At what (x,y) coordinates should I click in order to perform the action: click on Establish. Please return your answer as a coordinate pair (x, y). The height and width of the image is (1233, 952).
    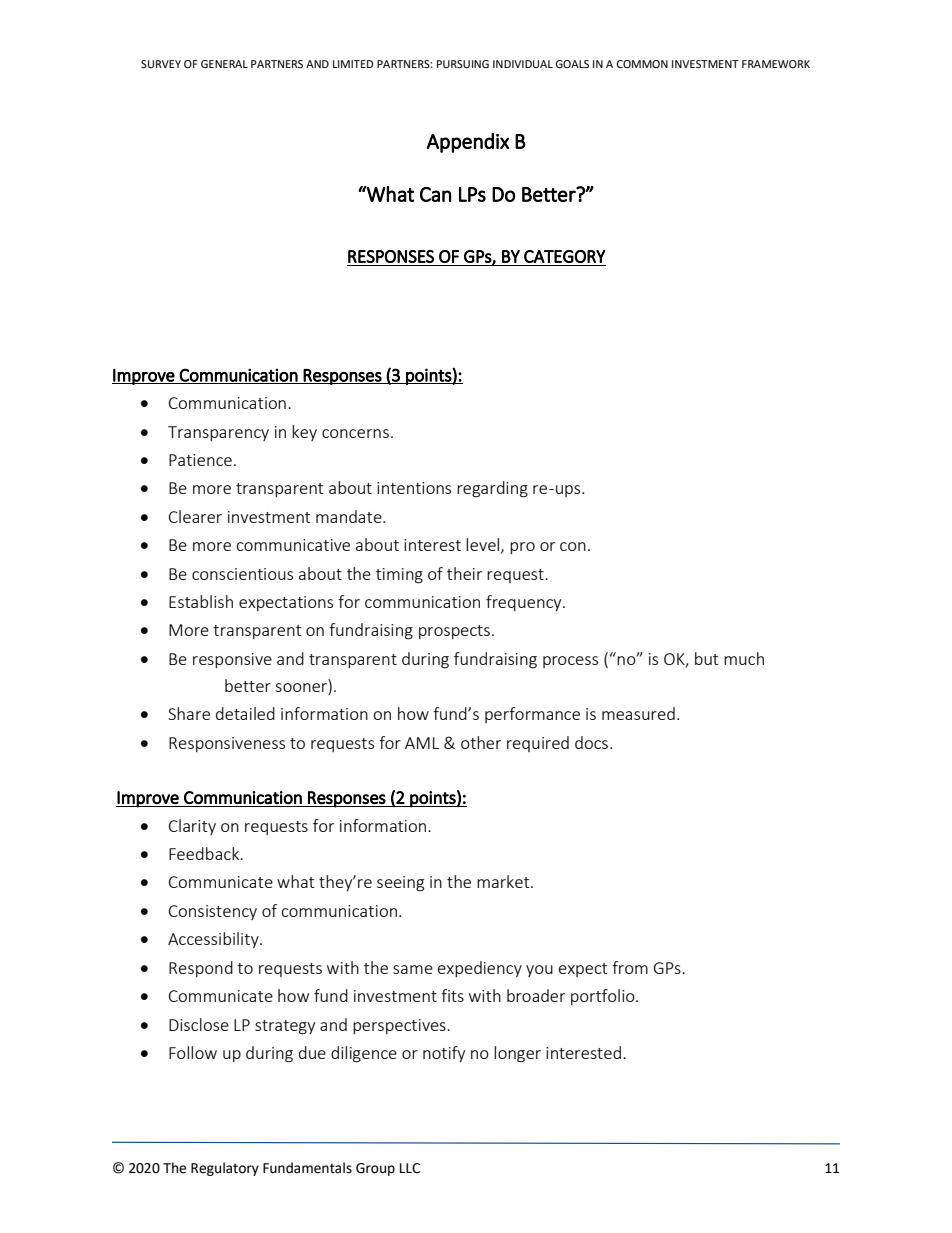
    Looking at the image, I should click on (201, 601).
